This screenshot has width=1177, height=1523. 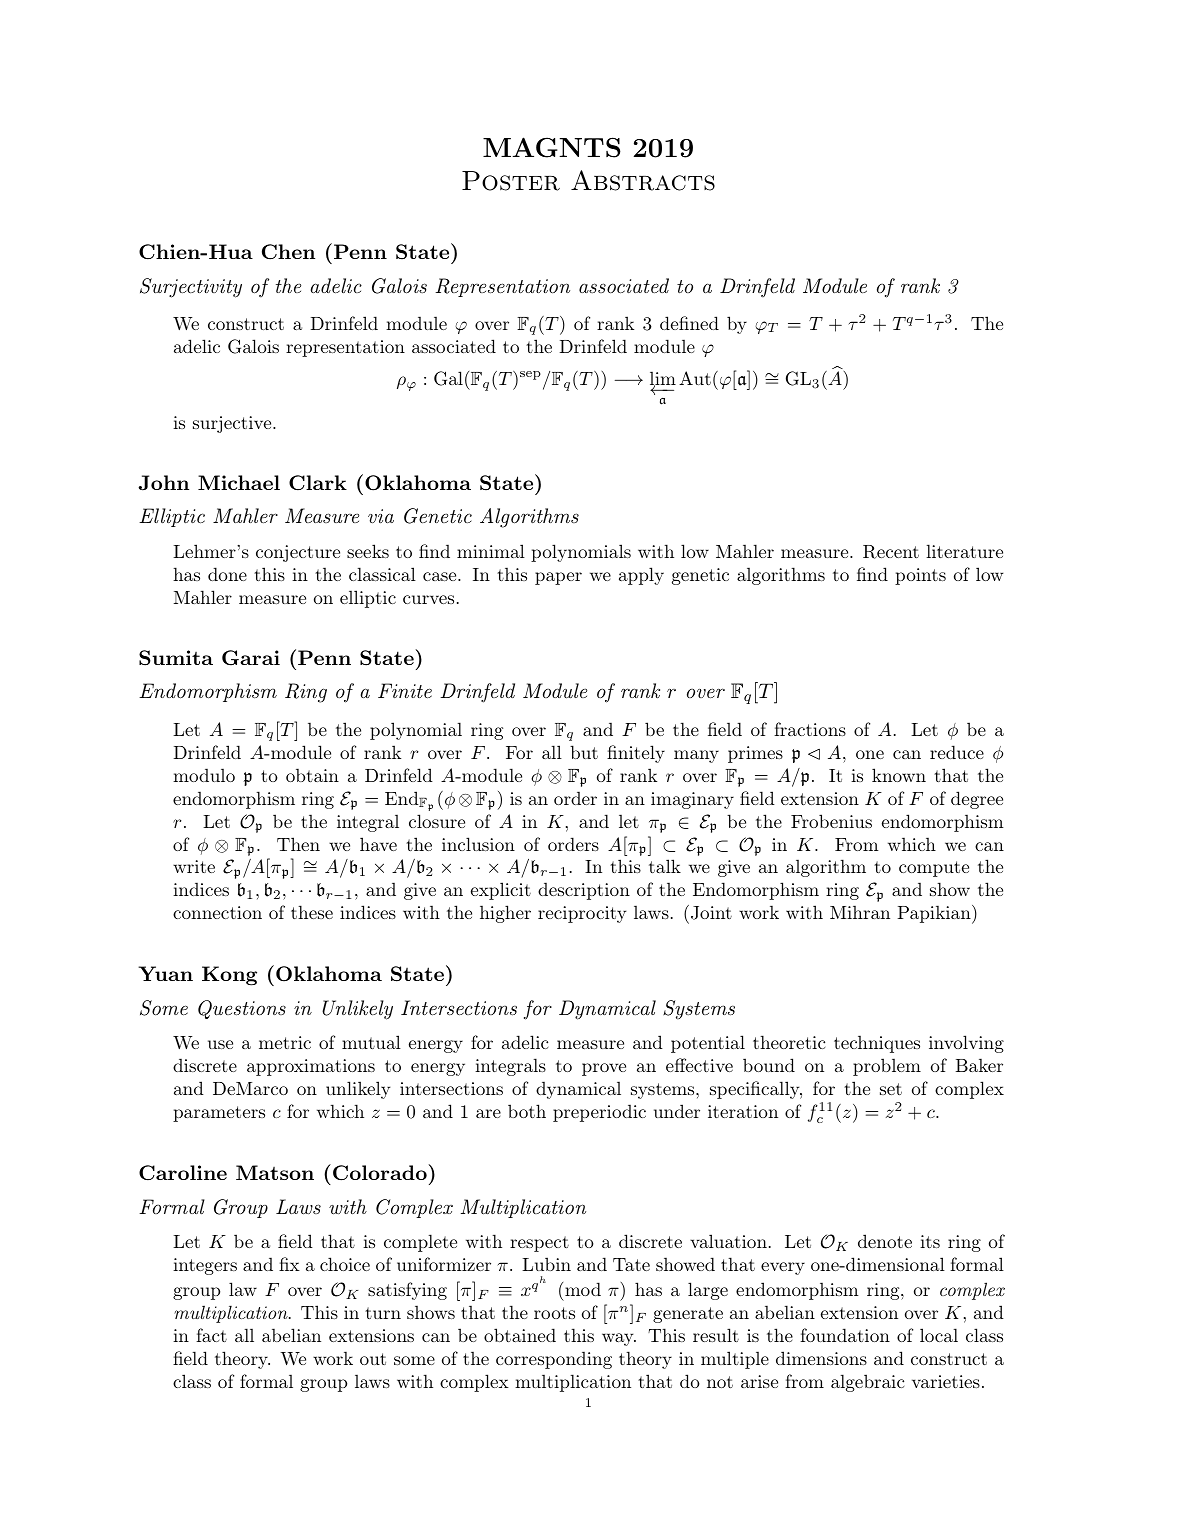 What do you see at coordinates (554, 1360) in the screenshot?
I see `corresponding` at bounding box center [554, 1360].
